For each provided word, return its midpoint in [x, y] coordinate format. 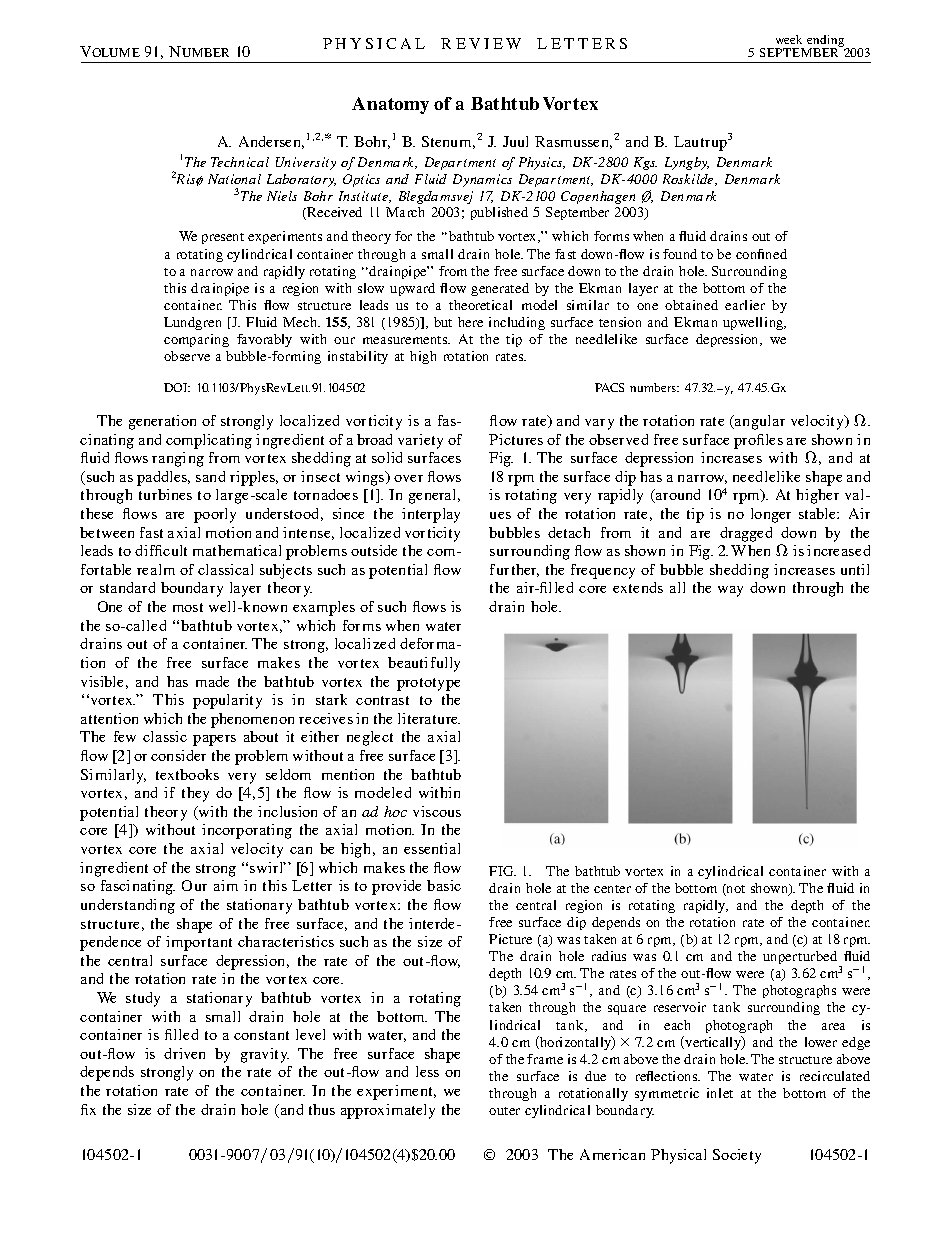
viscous [437, 811]
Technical [240, 162]
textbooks [187, 774]
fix [88, 1109]
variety [420, 441]
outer [504, 1111]
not [735, 890]
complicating [209, 441]
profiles [758, 441]
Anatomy [390, 105]
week [789, 39]
